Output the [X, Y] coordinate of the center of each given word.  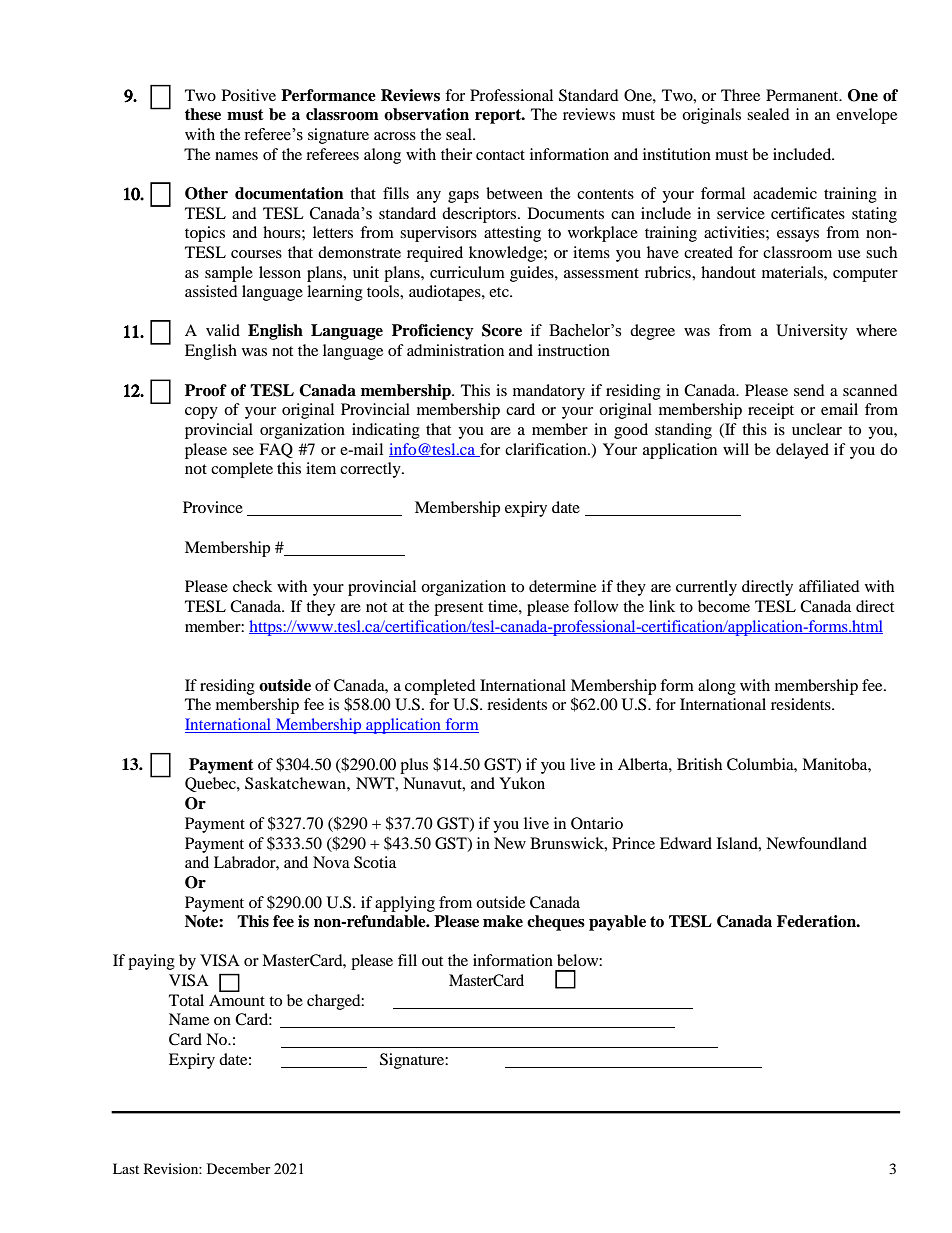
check [252, 586]
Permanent [803, 95]
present [458, 609]
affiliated [829, 586]
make [503, 921]
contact [500, 155]
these [203, 114]
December [239, 1168]
